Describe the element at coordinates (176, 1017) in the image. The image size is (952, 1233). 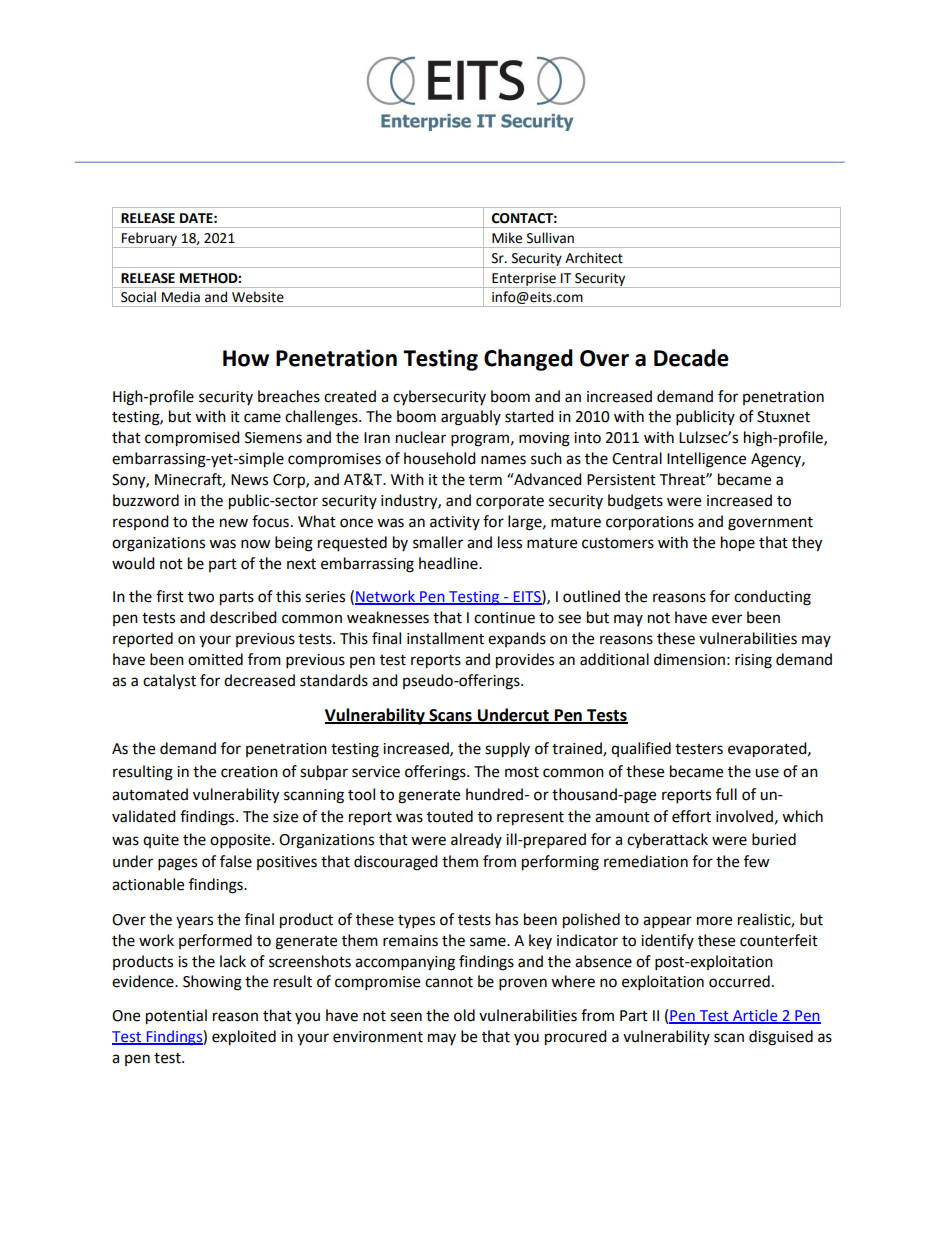
I see `potential` at that location.
